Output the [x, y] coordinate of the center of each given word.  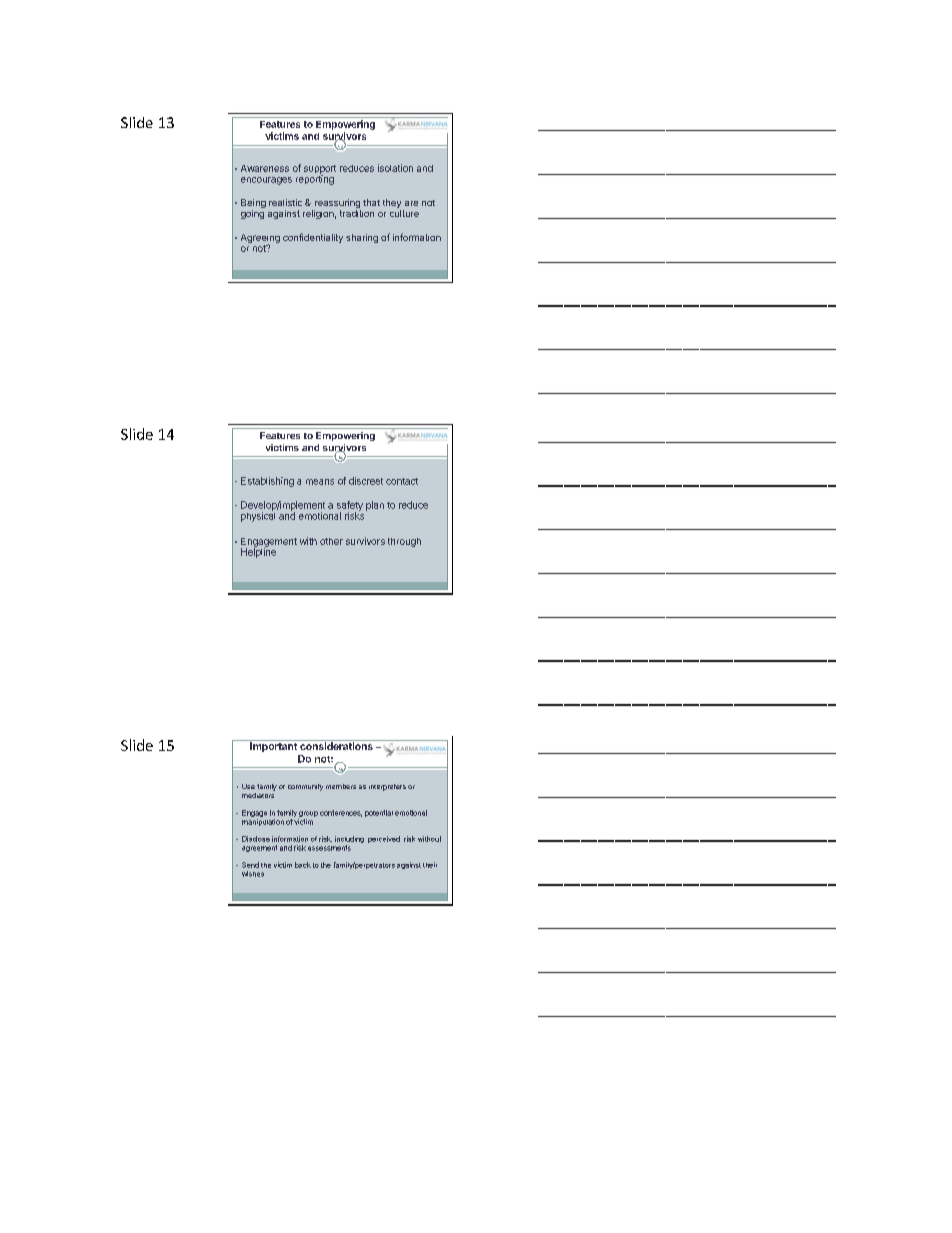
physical [258, 516]
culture [404, 212]
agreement [259, 848]
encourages [266, 181]
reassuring [336, 205]
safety [350, 507]
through [404, 542]
